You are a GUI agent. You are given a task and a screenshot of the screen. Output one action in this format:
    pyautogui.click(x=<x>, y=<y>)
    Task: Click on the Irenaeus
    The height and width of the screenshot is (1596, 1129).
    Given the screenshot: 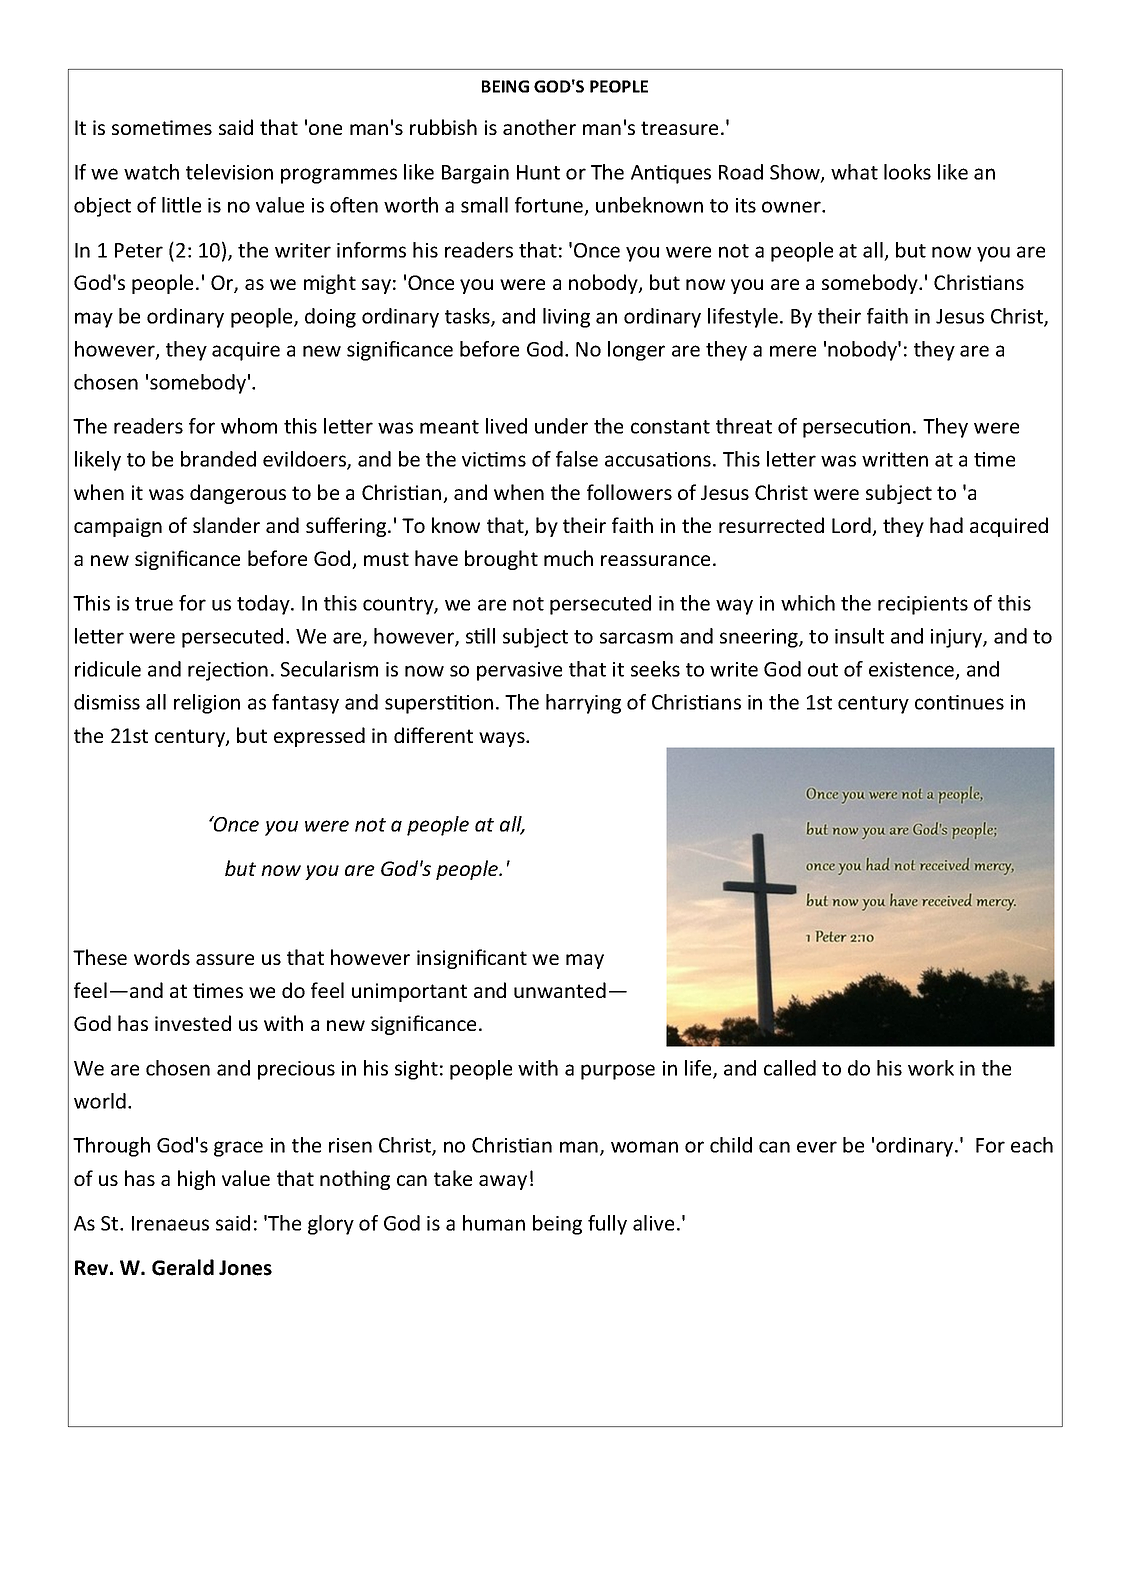 What is the action you would take?
    pyautogui.click(x=170, y=1223)
